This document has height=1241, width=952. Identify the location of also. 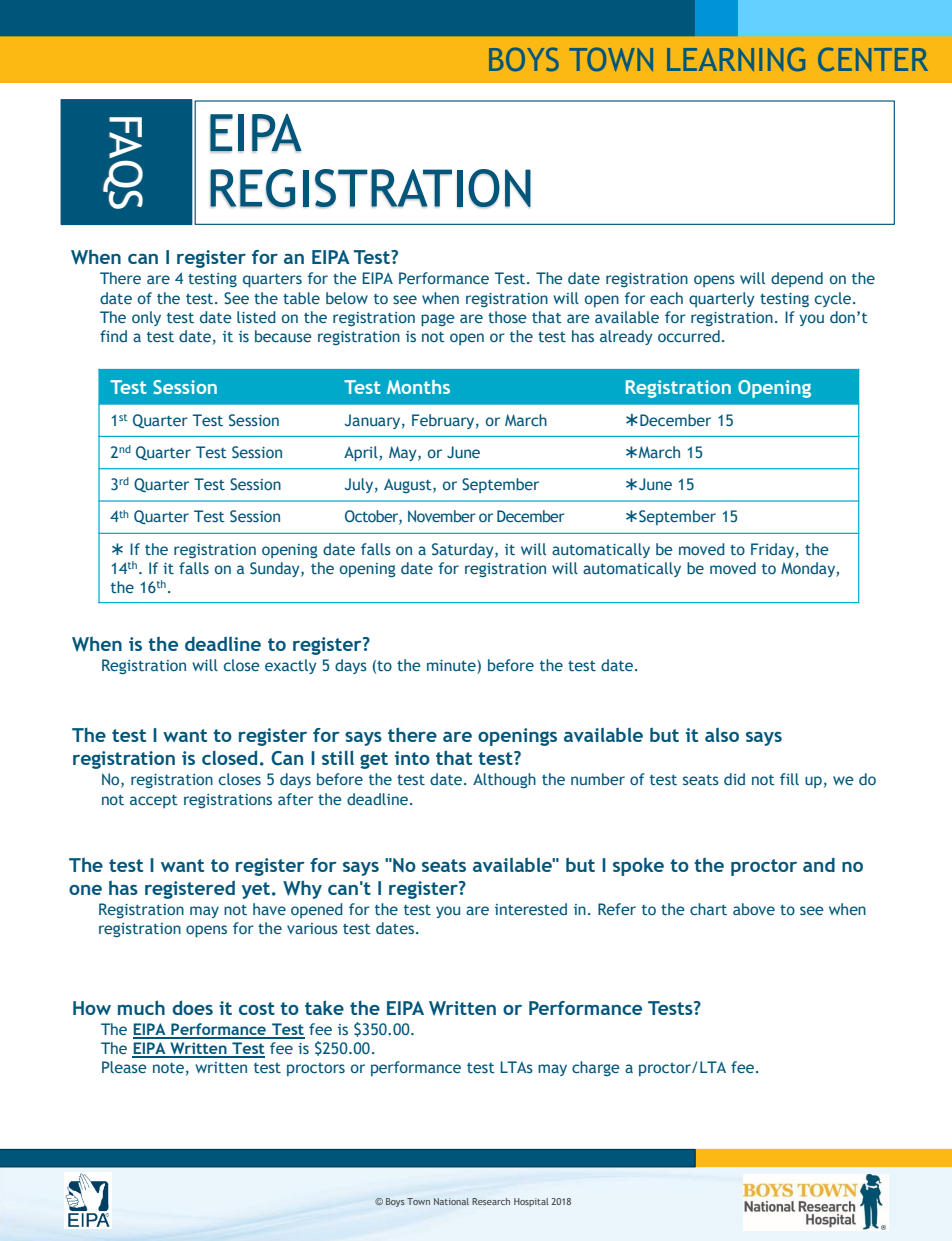
(722, 735).
